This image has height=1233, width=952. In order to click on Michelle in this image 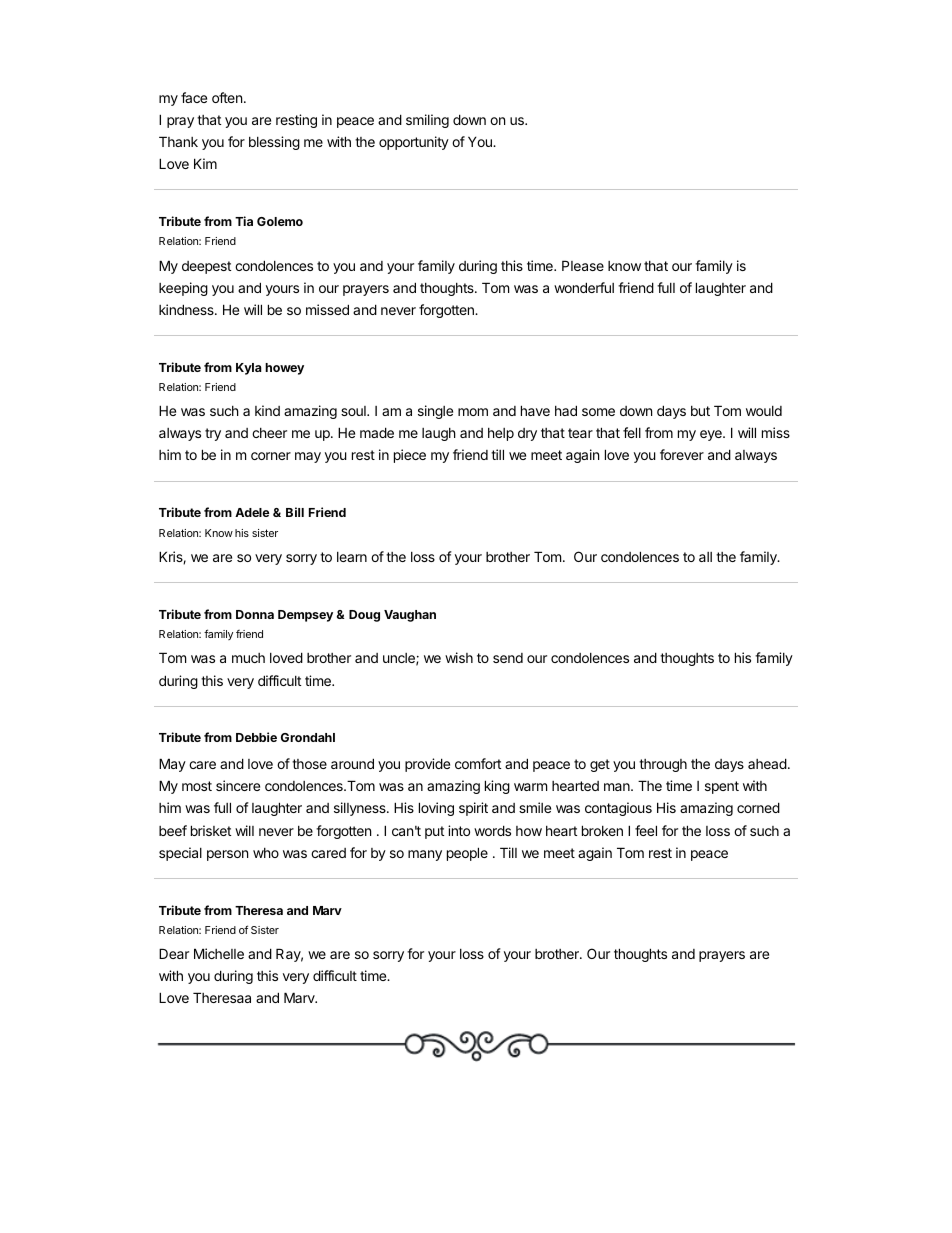, I will do `click(219, 953)`.
